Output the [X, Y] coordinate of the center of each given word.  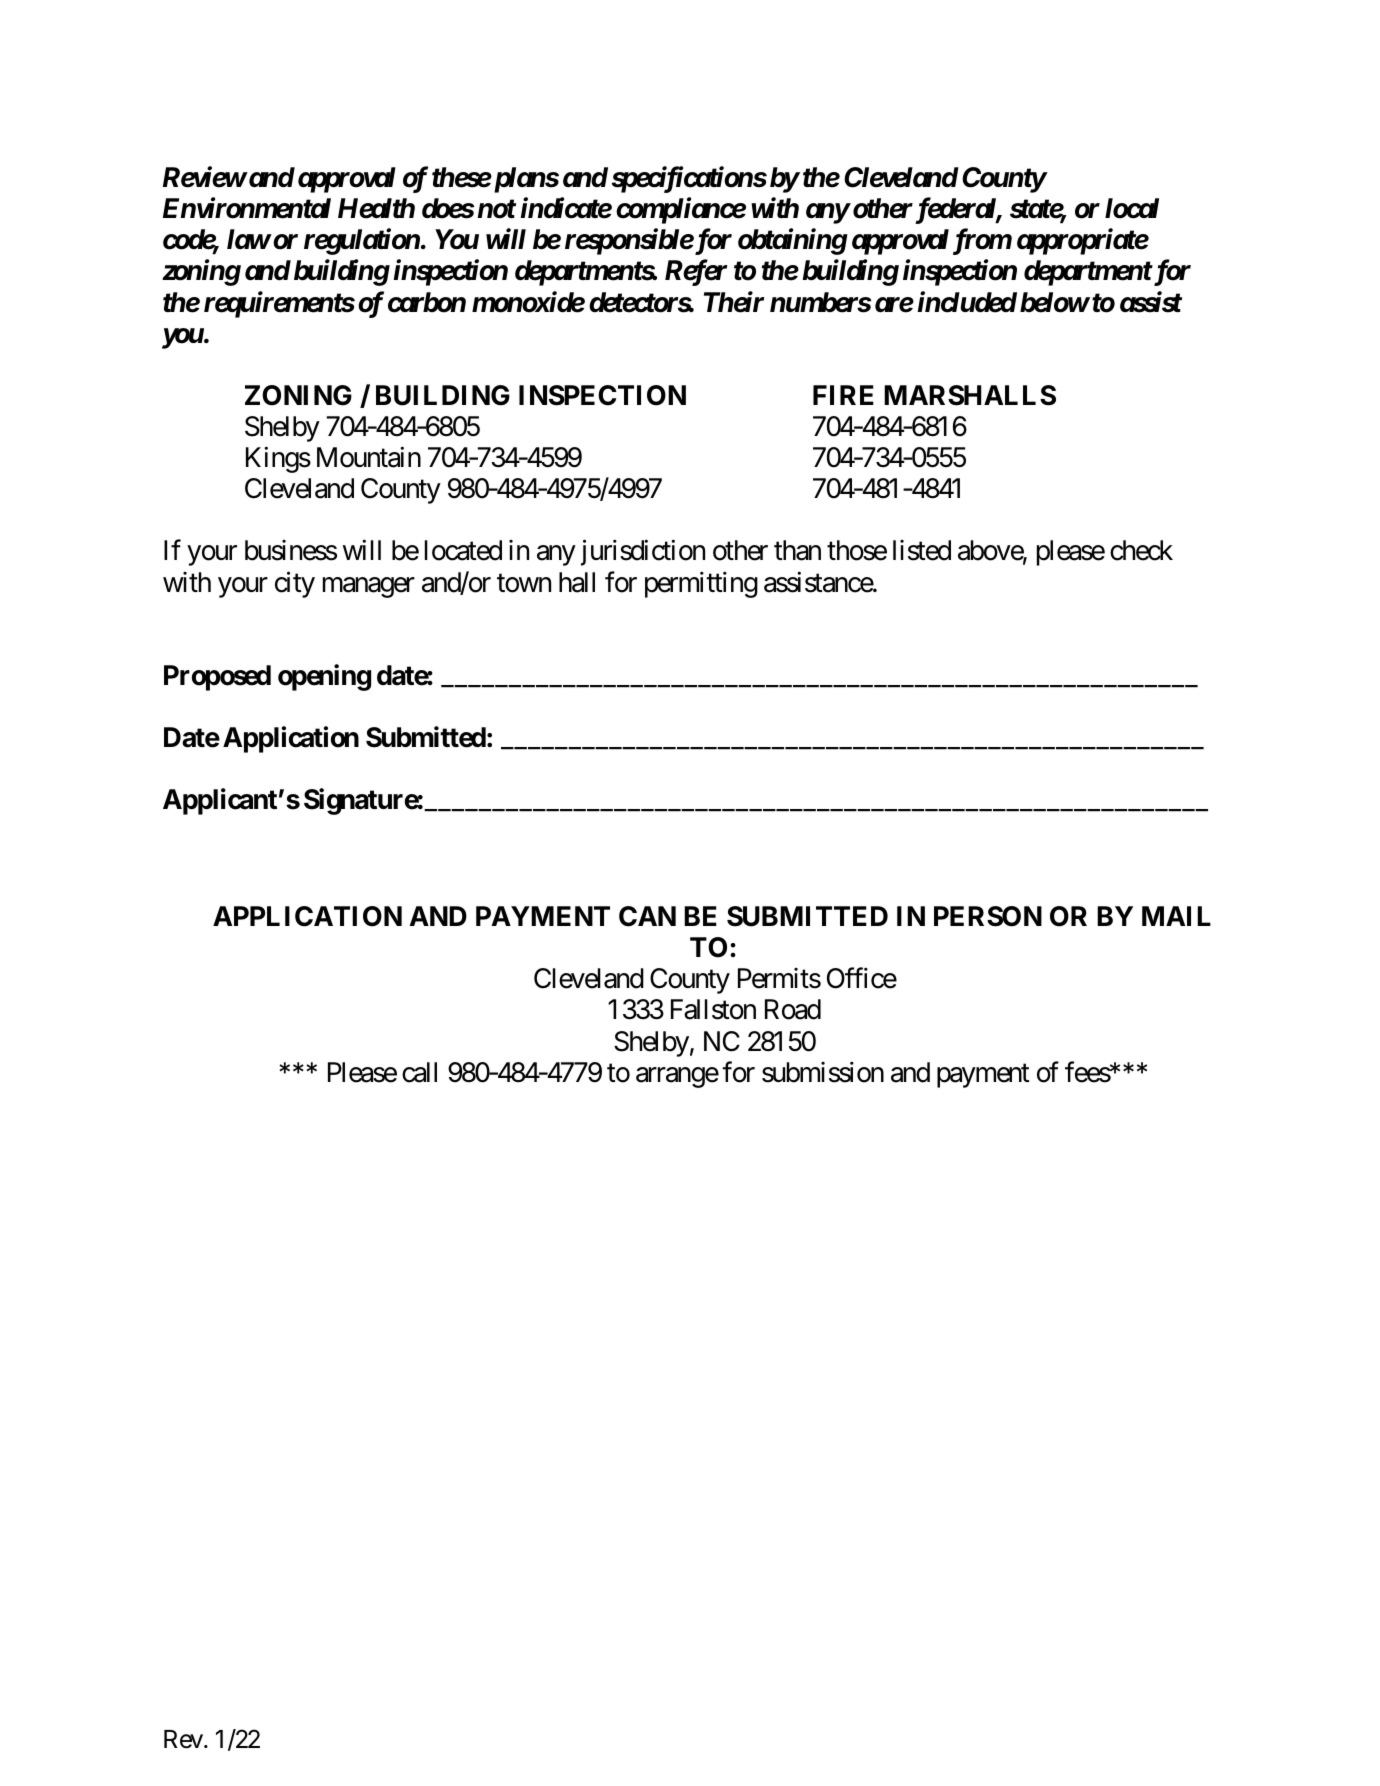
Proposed [217, 678]
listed [922, 550]
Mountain [369, 457]
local [1132, 208]
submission [823, 1072]
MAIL [1176, 916]
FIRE [843, 395]
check [1141, 550]
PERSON [988, 916]
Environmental [247, 208]
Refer [696, 273]
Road [793, 1009]
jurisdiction [643, 553]
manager [369, 587]
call [419, 1072]
